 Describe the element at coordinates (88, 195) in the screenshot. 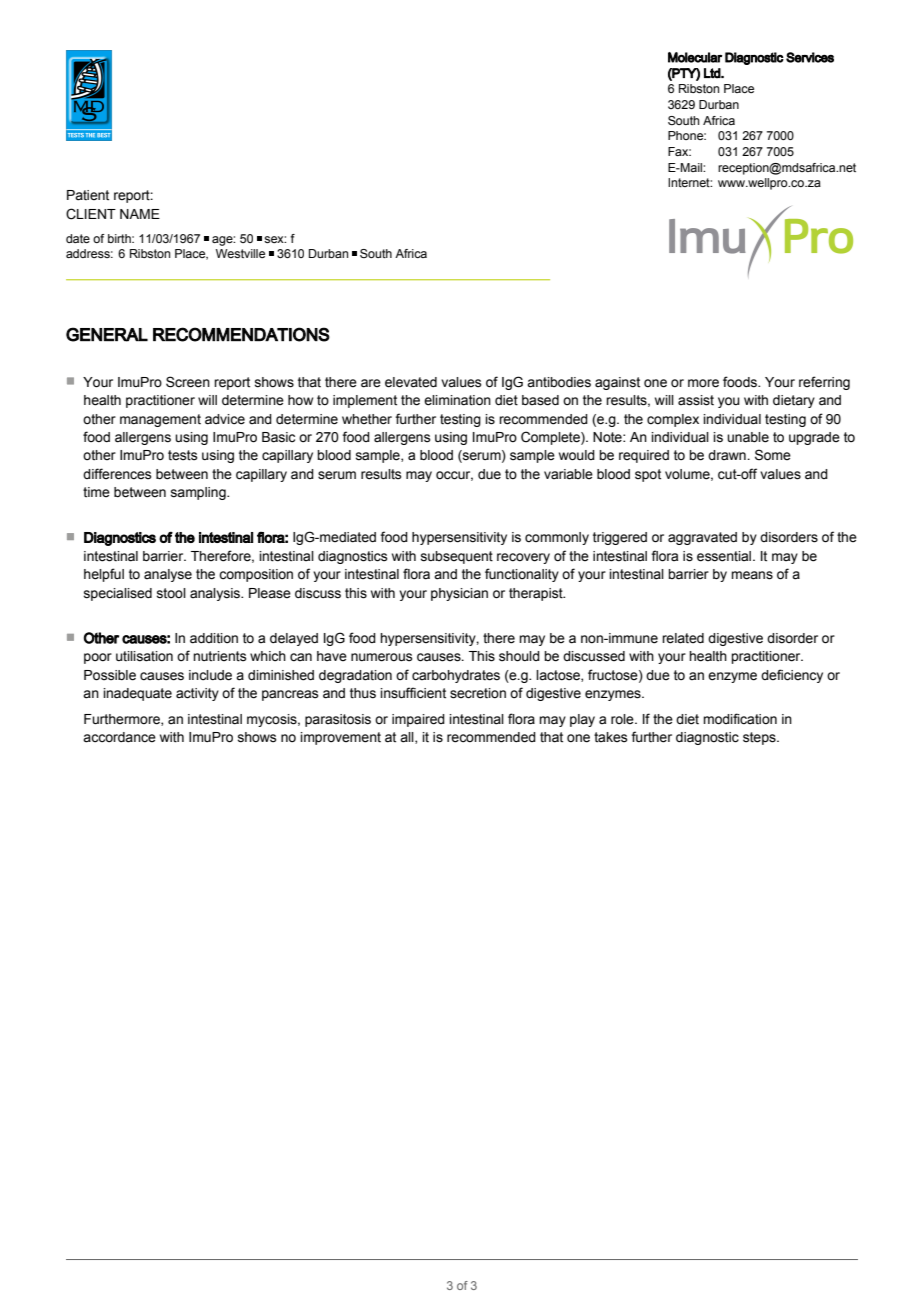

I see `Patient` at that location.
